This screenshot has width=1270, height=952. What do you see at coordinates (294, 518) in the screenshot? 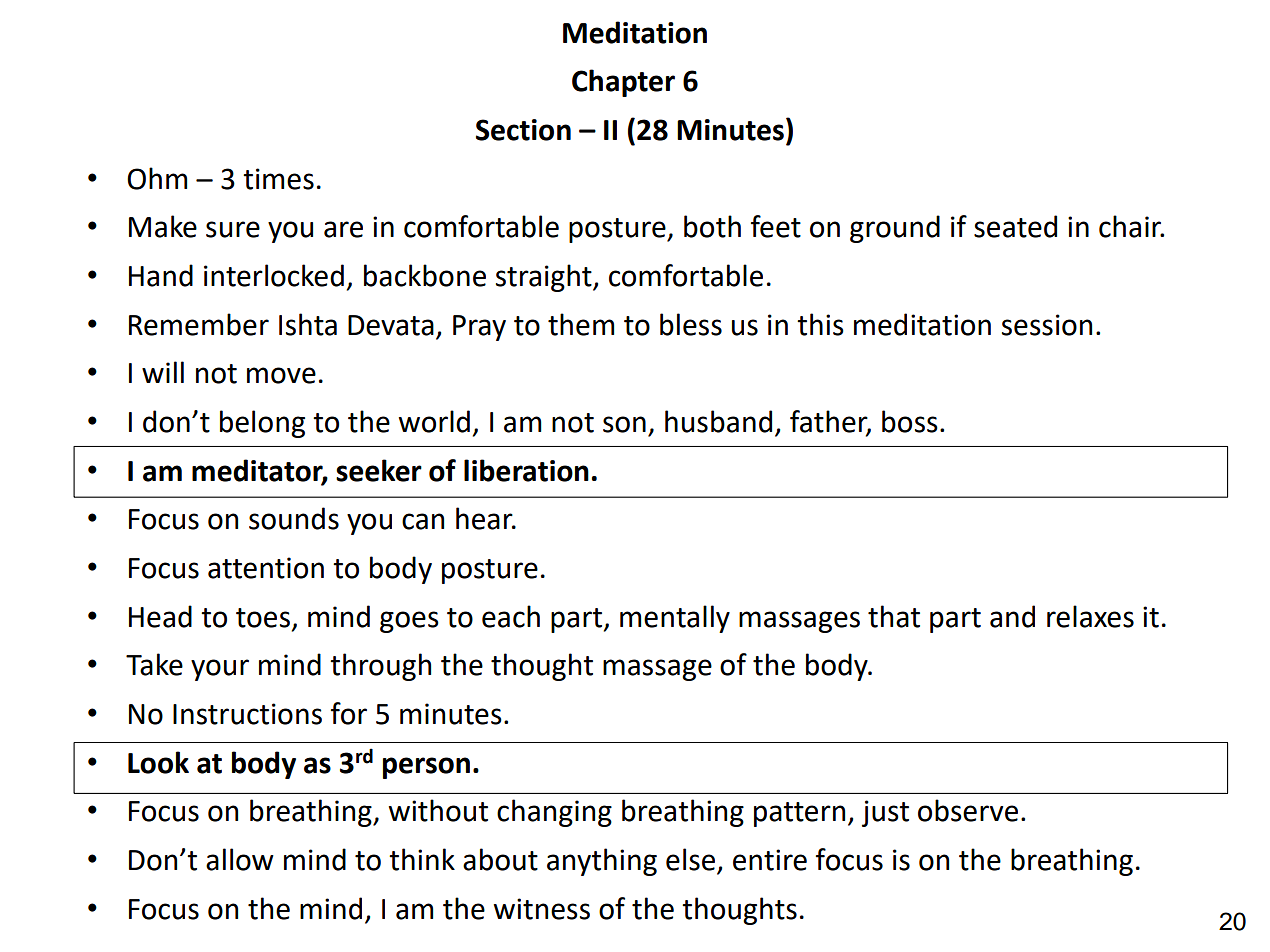
I see `sounds` at bounding box center [294, 518].
